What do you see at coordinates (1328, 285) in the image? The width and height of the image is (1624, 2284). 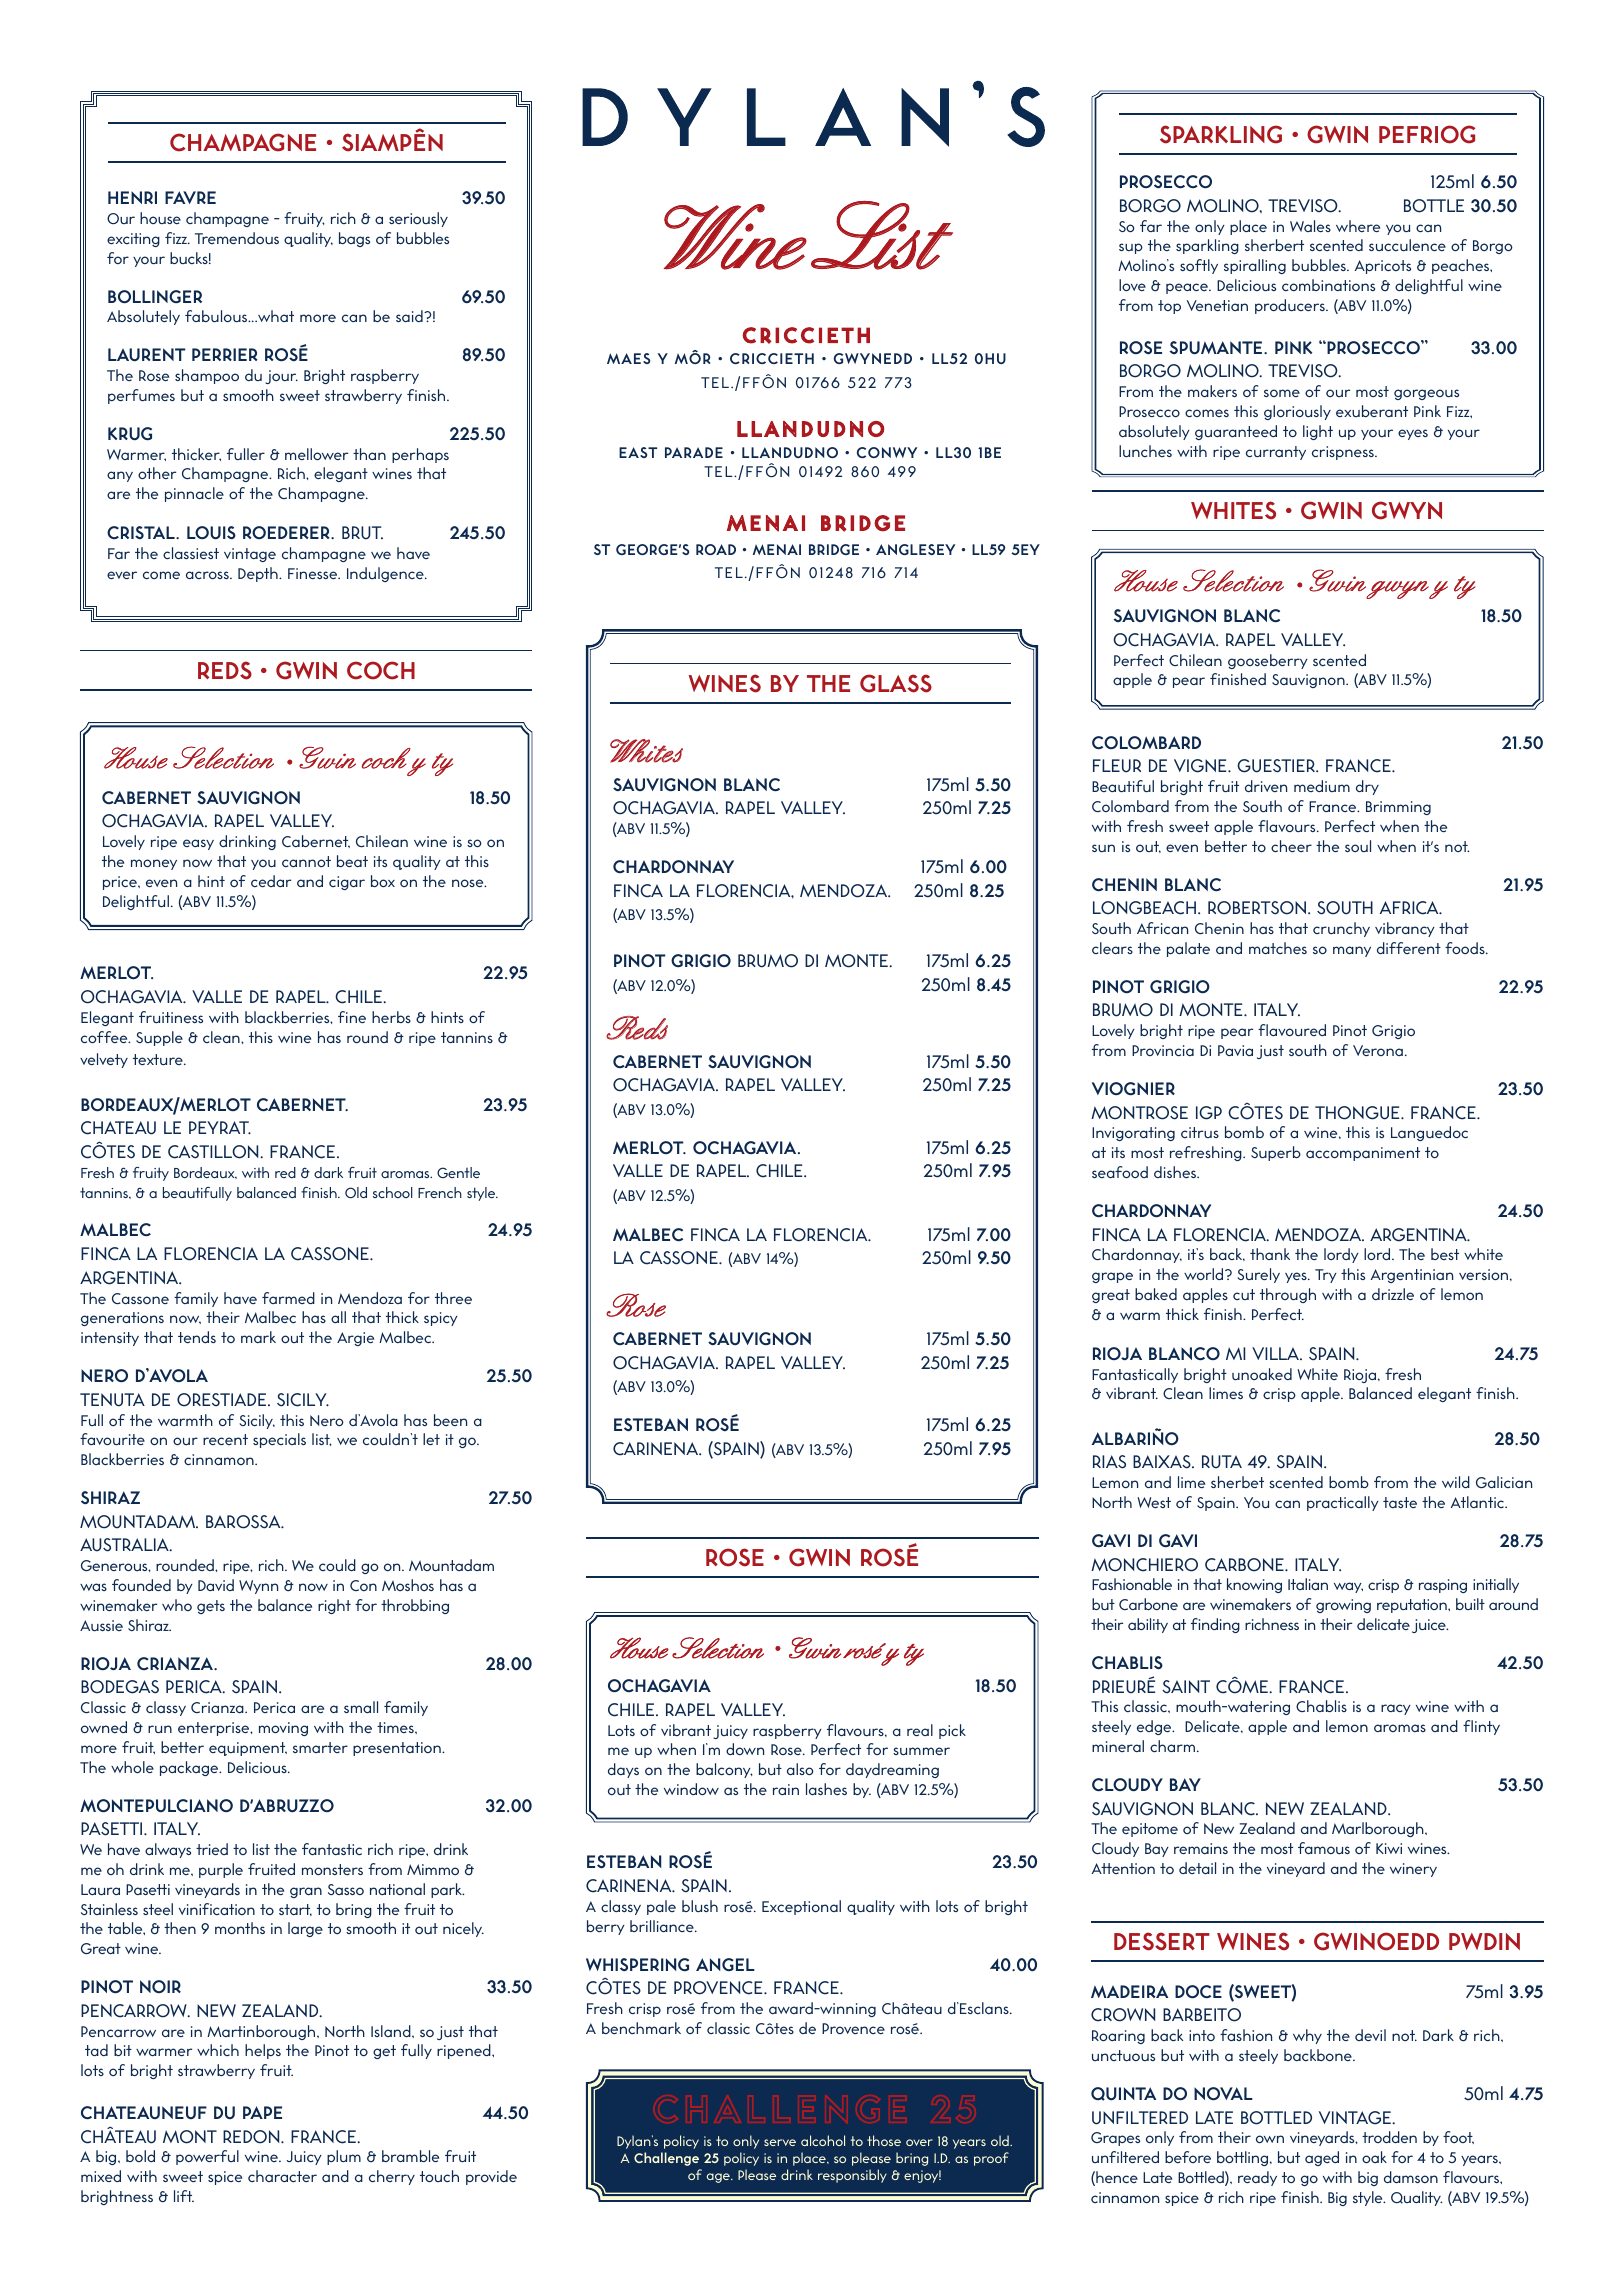 I see `combinations` at bounding box center [1328, 285].
